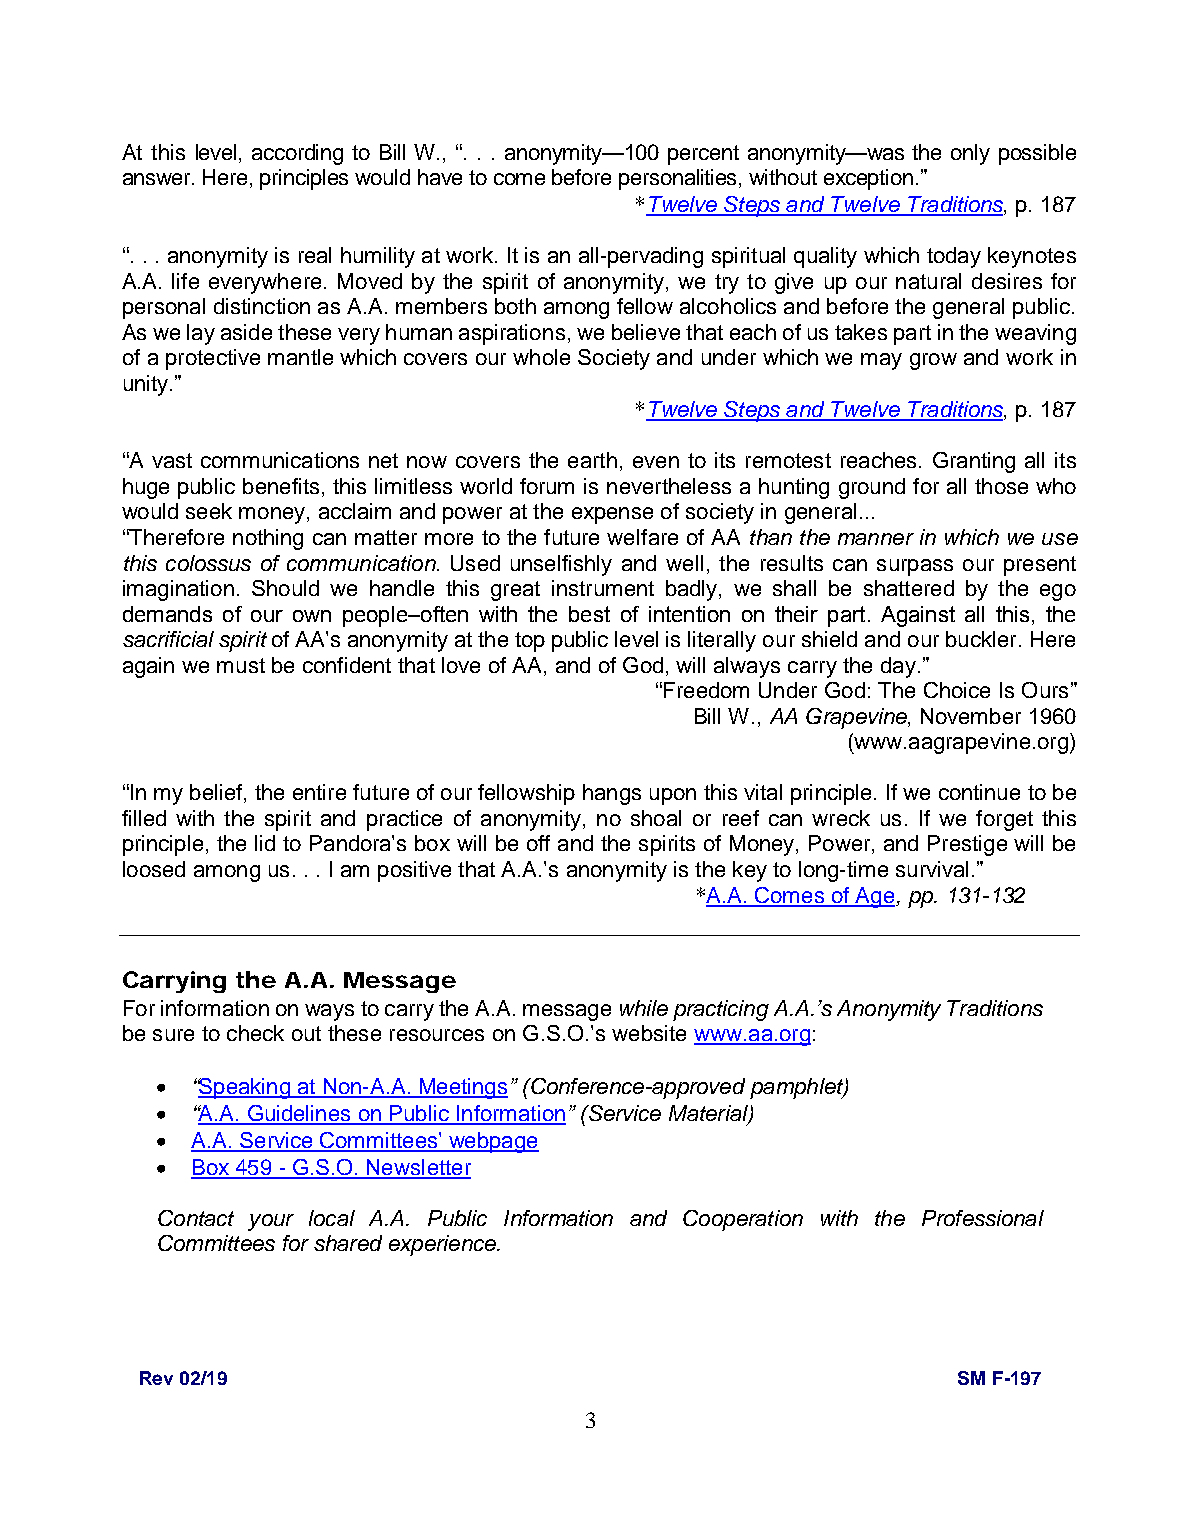 The image size is (1181, 1529). I want to click on Granting, so click(974, 462).
